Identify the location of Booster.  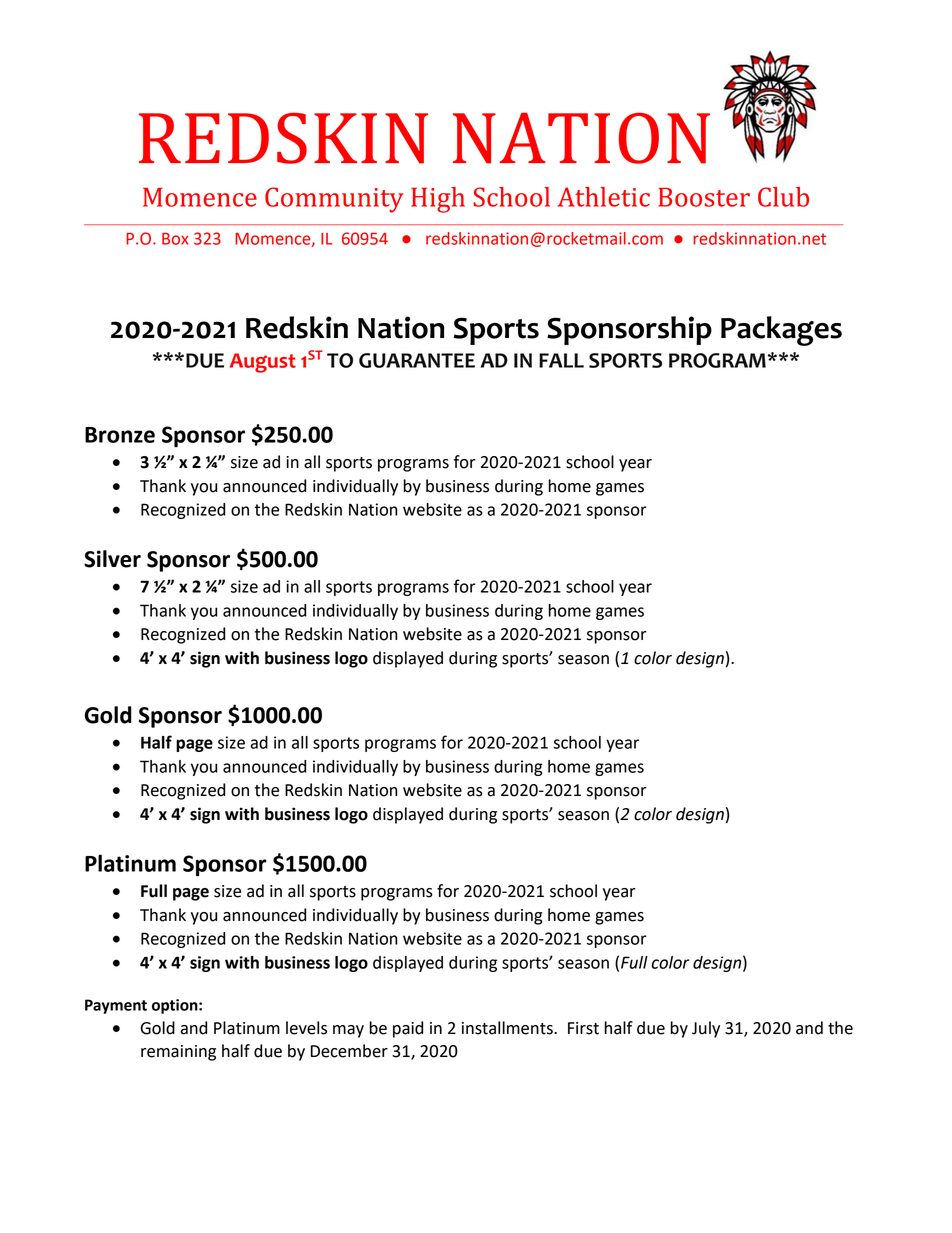
(704, 197).
